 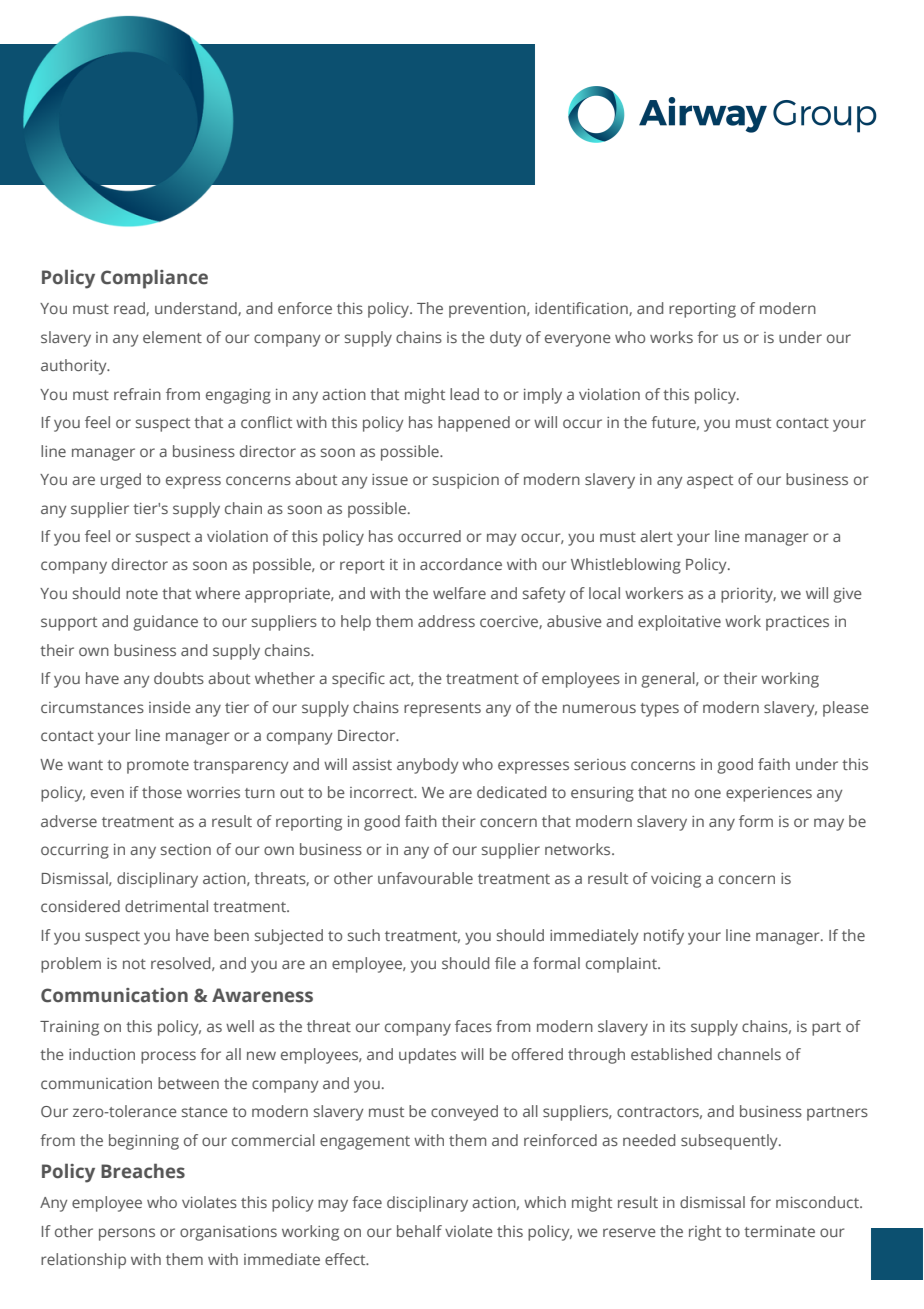 I want to click on duty, so click(x=505, y=339).
